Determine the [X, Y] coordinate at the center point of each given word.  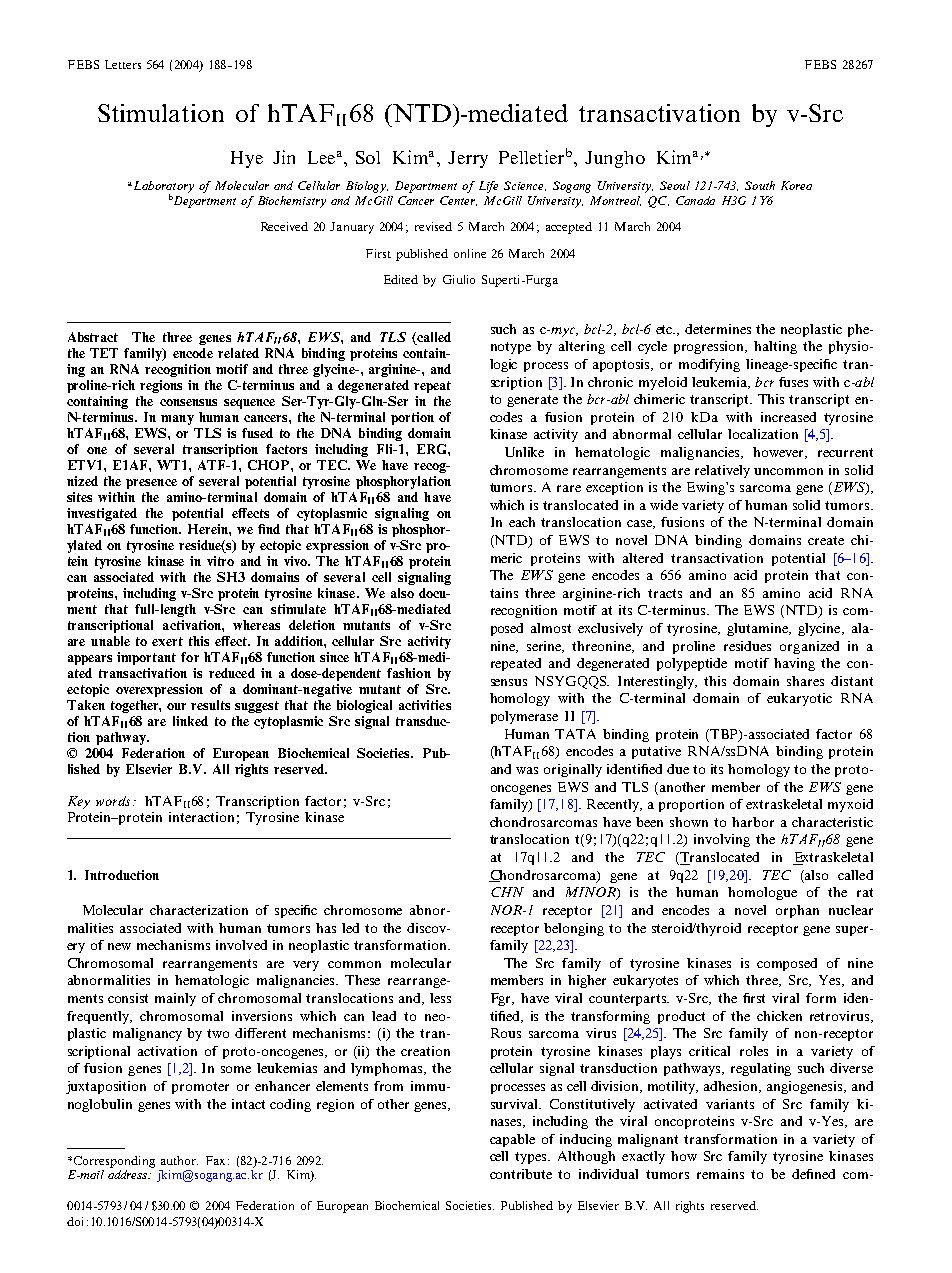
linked [190, 721]
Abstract [93, 337]
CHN [507, 892]
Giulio [459, 279]
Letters [123, 64]
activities [425, 705]
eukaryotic [799, 699]
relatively [722, 471]
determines [718, 329]
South [760, 185]
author [179, 1160]
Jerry [468, 159]
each [522, 522]
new [119, 946]
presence [151, 484]
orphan [797, 911]
